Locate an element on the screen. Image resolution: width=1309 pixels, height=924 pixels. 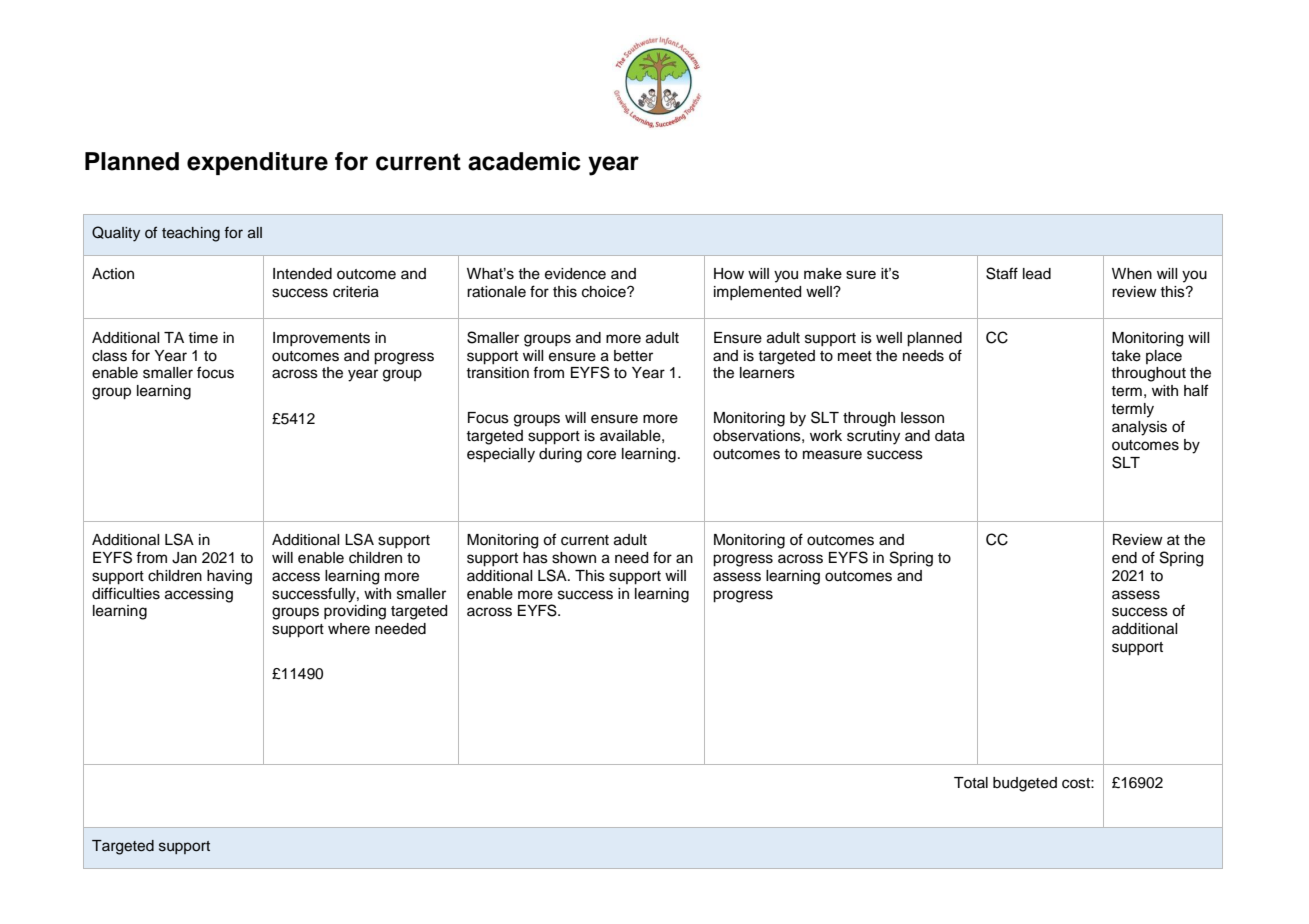
especially is located at coordinates (501, 455).
